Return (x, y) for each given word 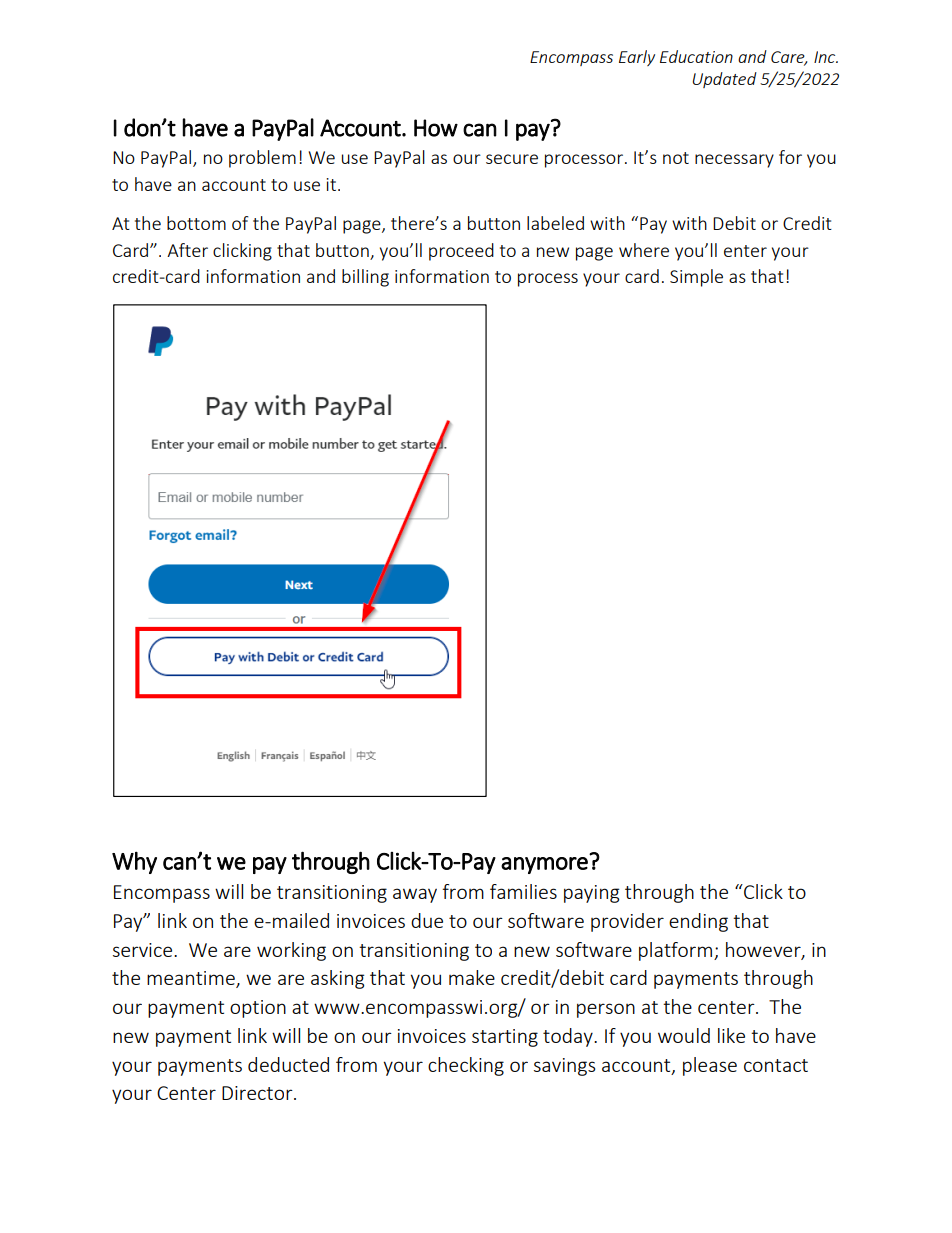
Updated (725, 80)
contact (776, 1065)
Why (134, 862)
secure (512, 159)
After (187, 250)
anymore (544, 865)
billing (365, 278)
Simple (696, 278)
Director (258, 1093)
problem (262, 159)
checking (466, 1066)
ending (698, 922)
